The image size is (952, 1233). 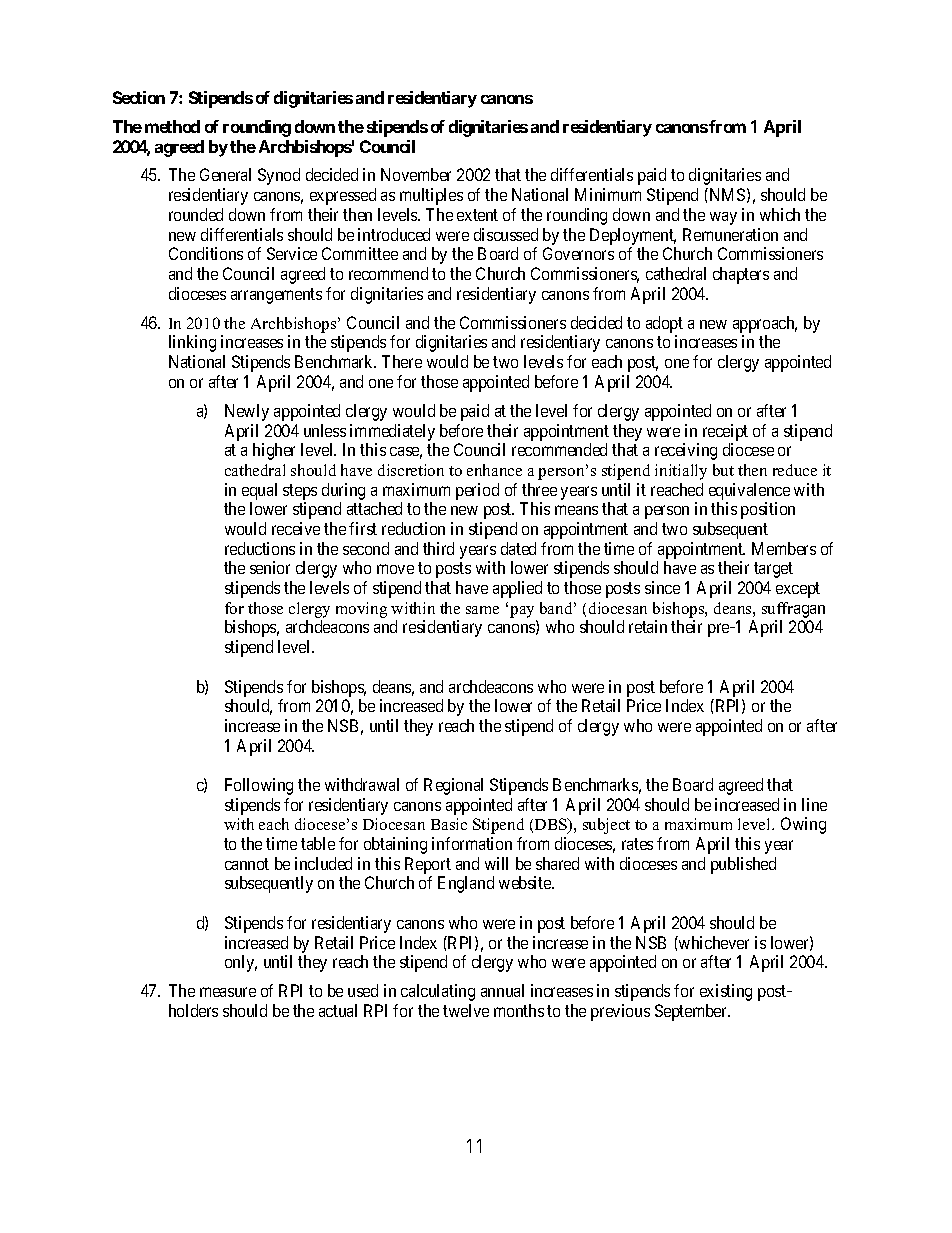 I want to click on third, so click(x=438, y=548).
